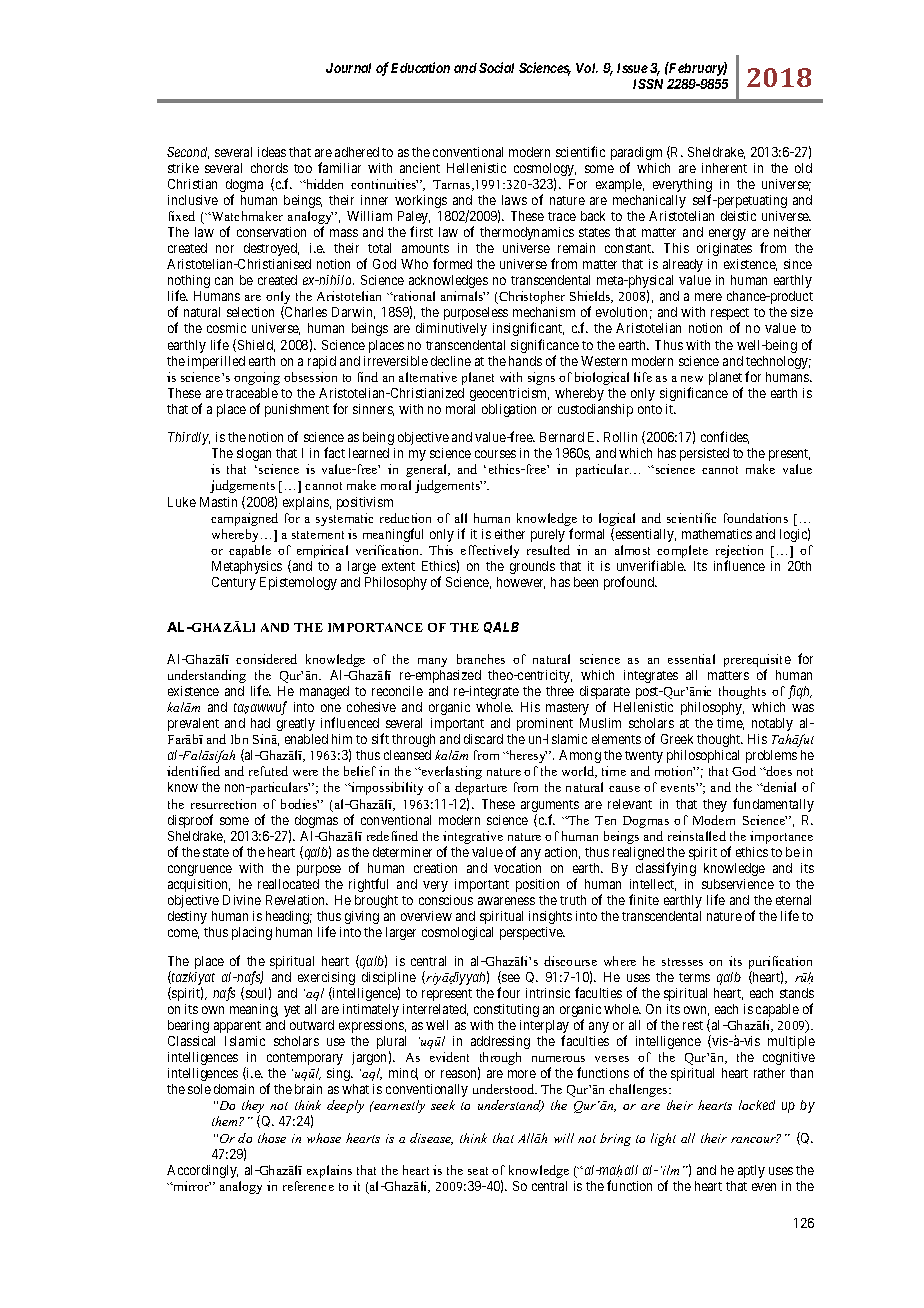 The height and width of the screenshot is (1308, 924). Describe the element at coordinates (478, 1171) in the screenshot. I see `seat` at that location.
